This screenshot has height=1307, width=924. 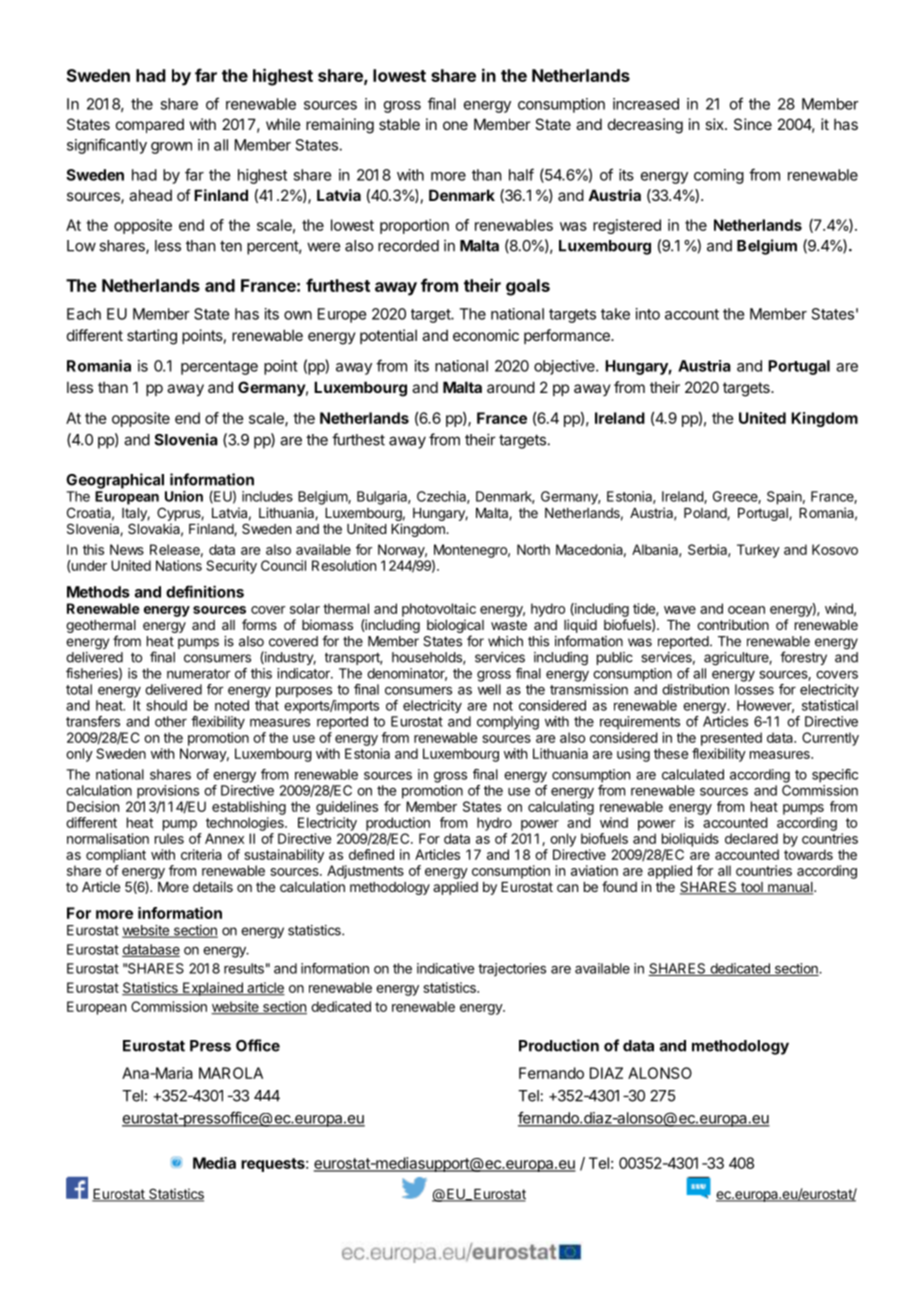 What do you see at coordinates (508, 723) in the screenshot?
I see `complying` at bounding box center [508, 723].
